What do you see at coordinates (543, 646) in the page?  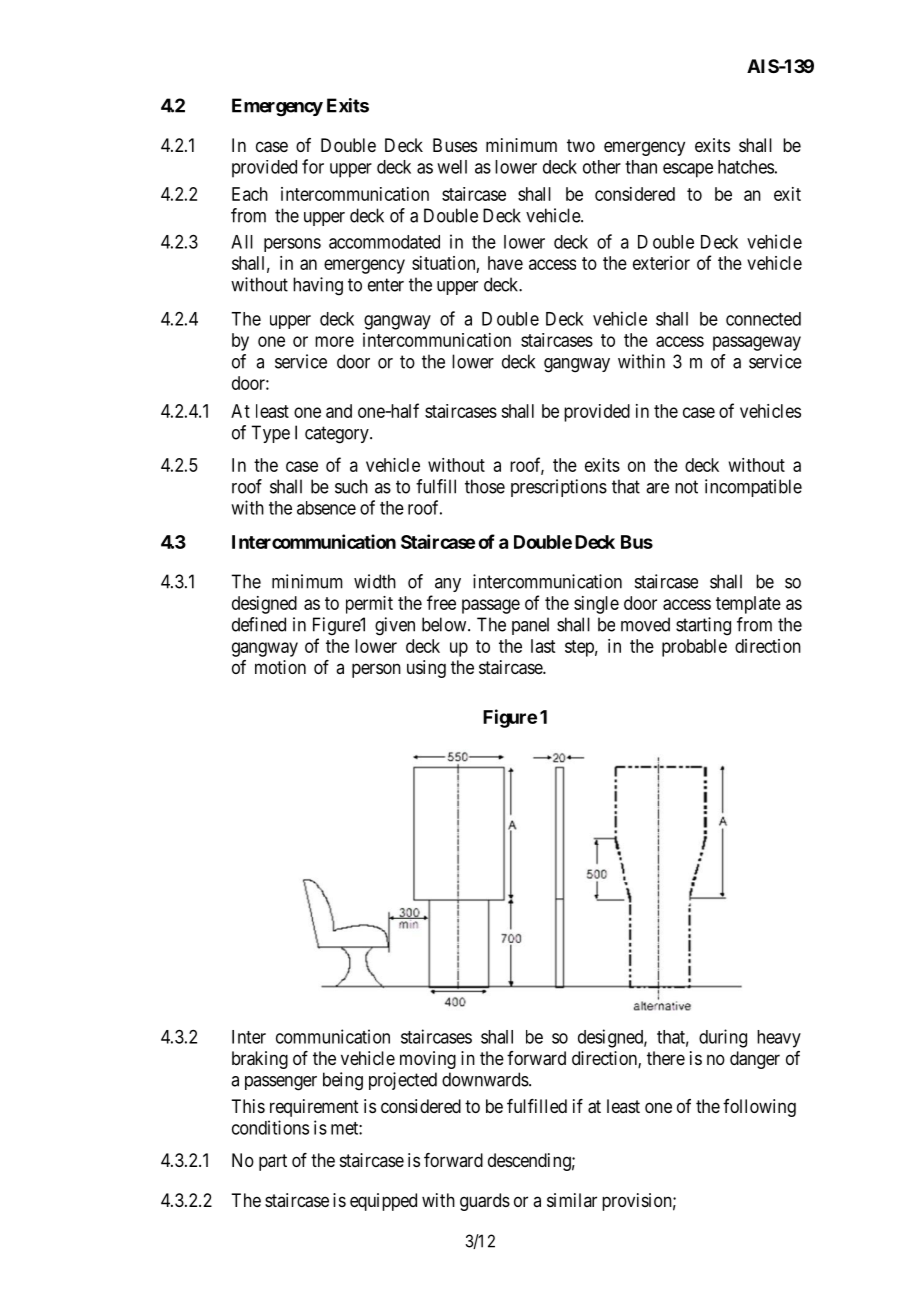 I see `last` at bounding box center [543, 646].
